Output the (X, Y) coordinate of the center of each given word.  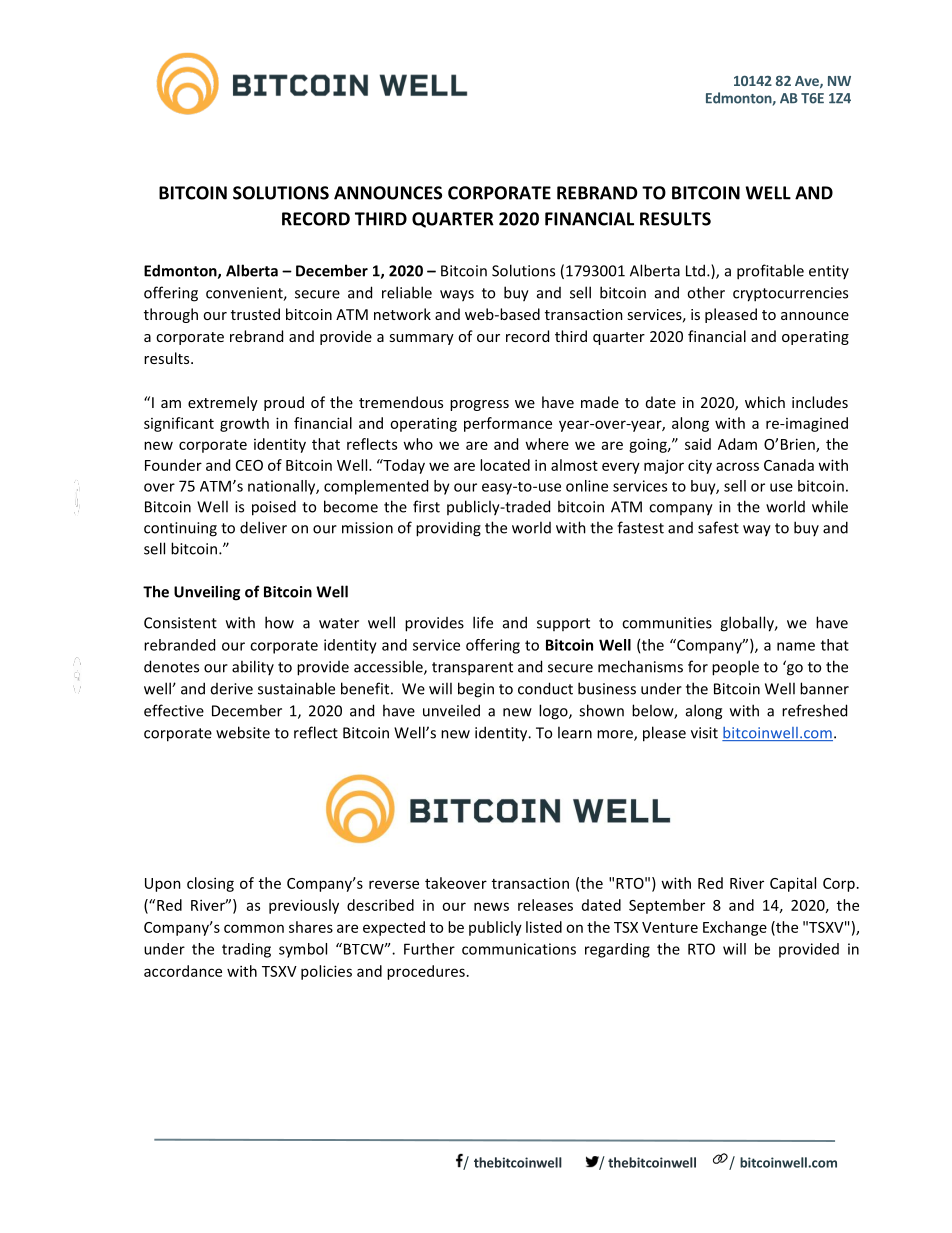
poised (274, 508)
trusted (255, 314)
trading (246, 950)
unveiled (451, 710)
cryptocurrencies (790, 294)
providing (448, 529)
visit (704, 733)
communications (519, 949)
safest (718, 527)
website (243, 732)
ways (457, 296)
